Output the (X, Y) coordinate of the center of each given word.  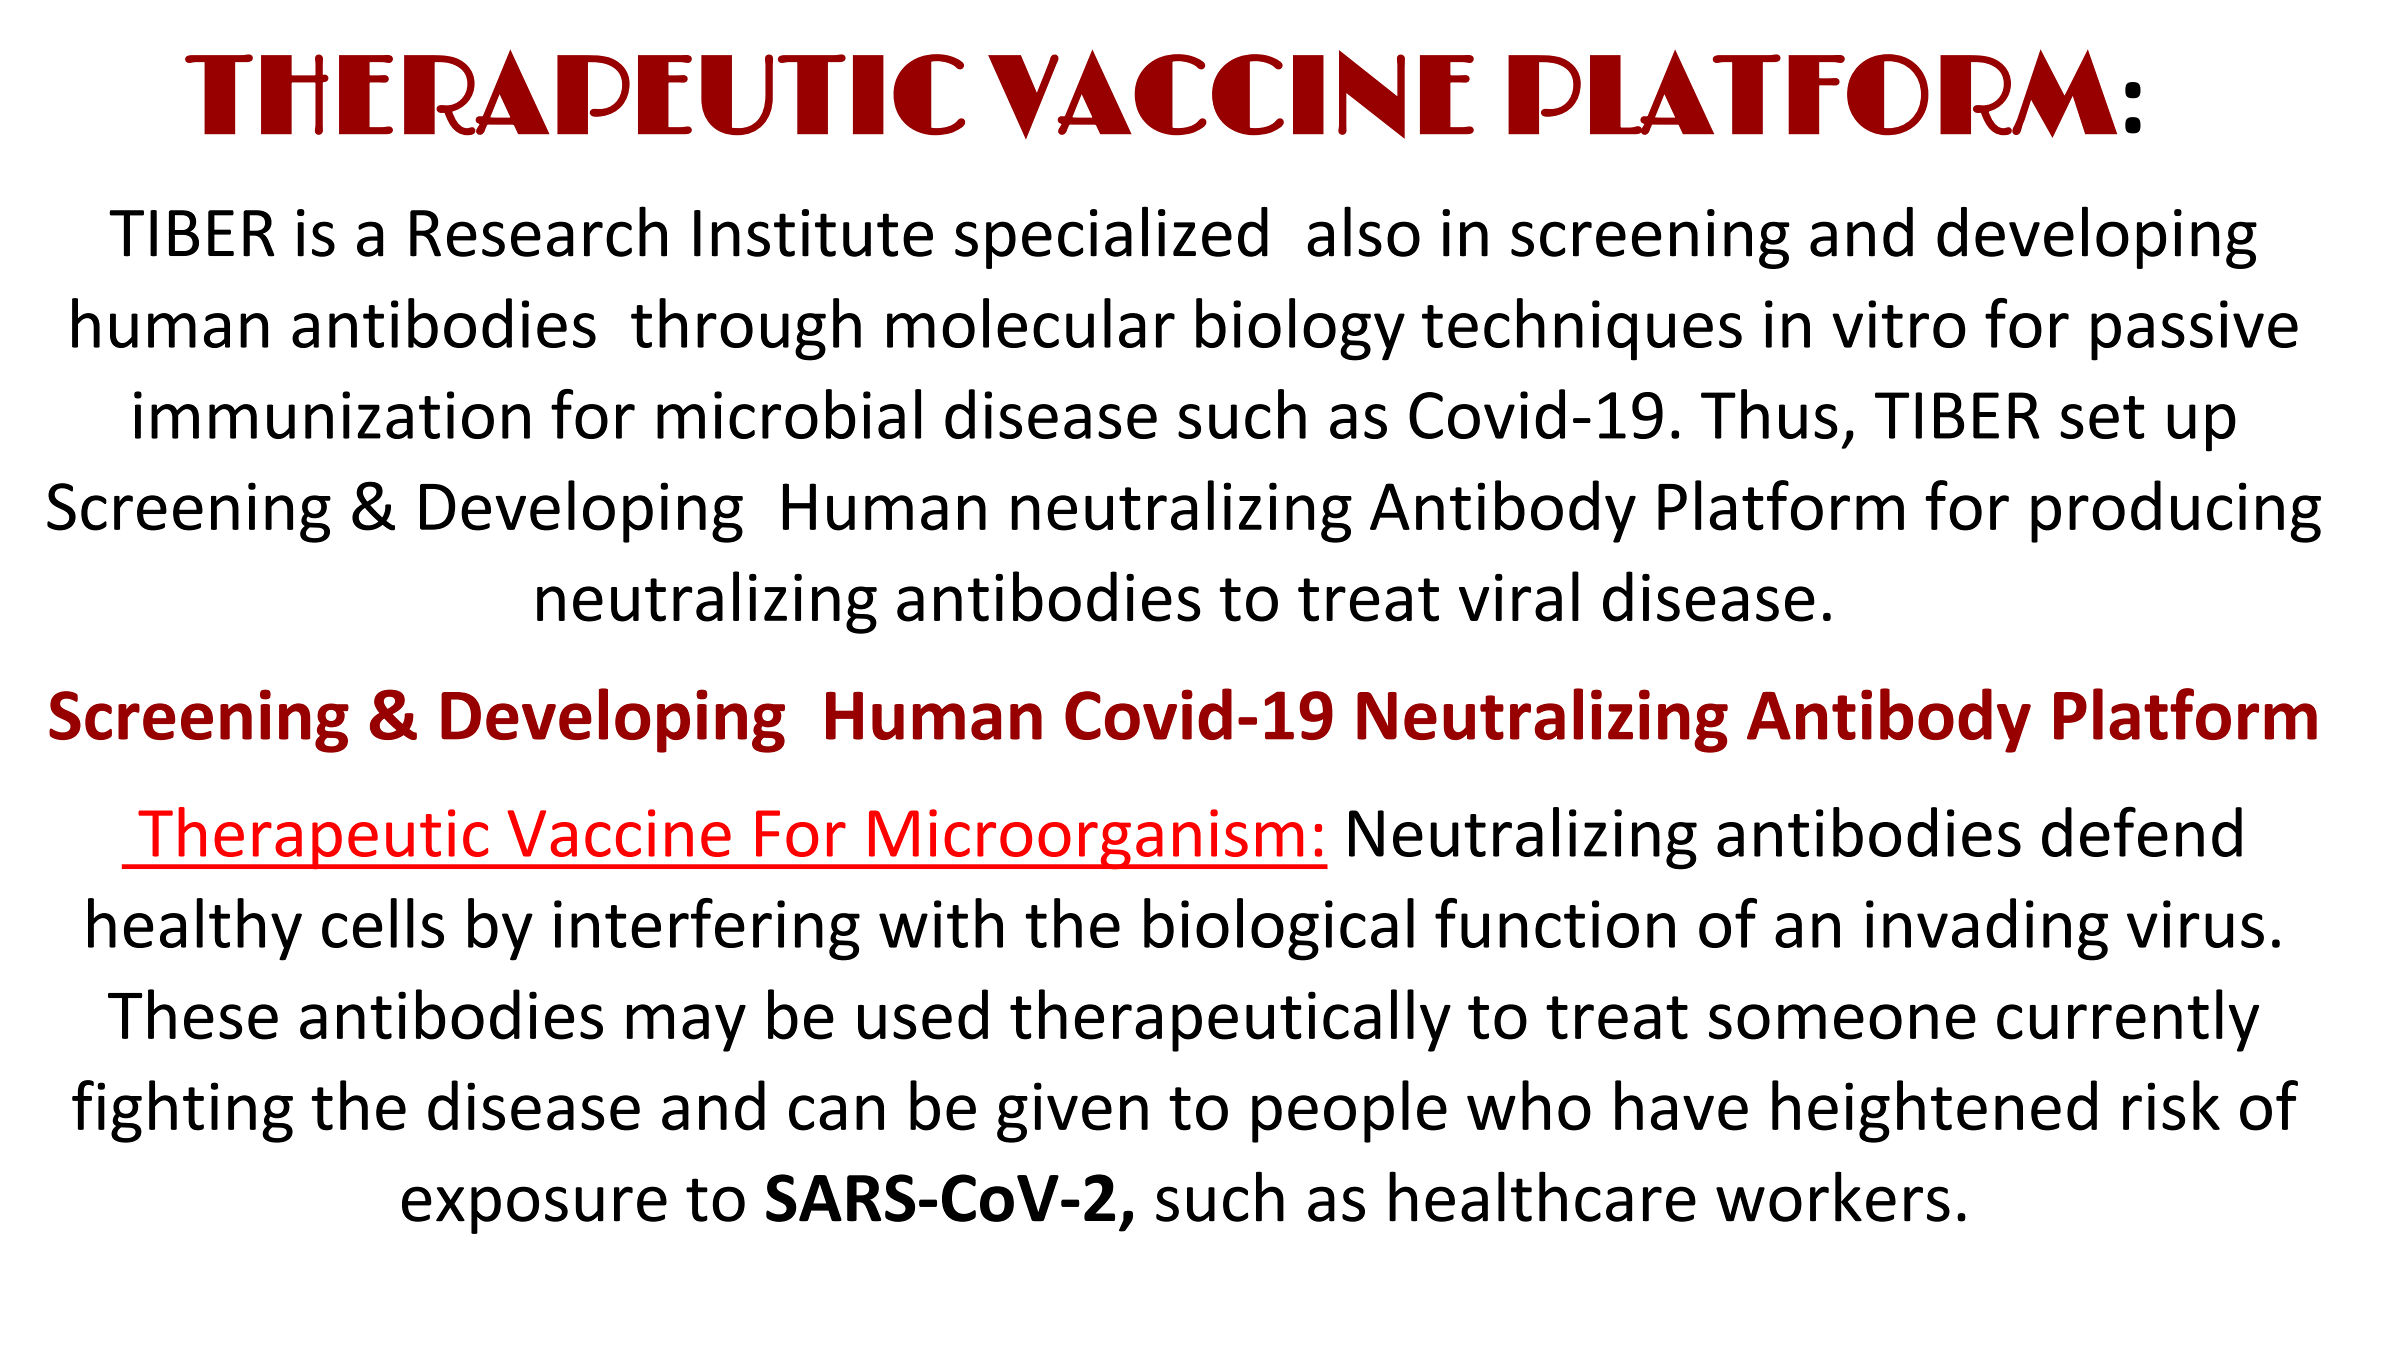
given (1072, 1112)
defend (2142, 831)
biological (1279, 929)
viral (1519, 596)
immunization (332, 415)
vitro (1899, 324)
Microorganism (1086, 839)
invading (1987, 929)
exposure (534, 1210)
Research (538, 231)
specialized (1111, 237)
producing (2176, 511)
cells (383, 923)
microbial (789, 414)
